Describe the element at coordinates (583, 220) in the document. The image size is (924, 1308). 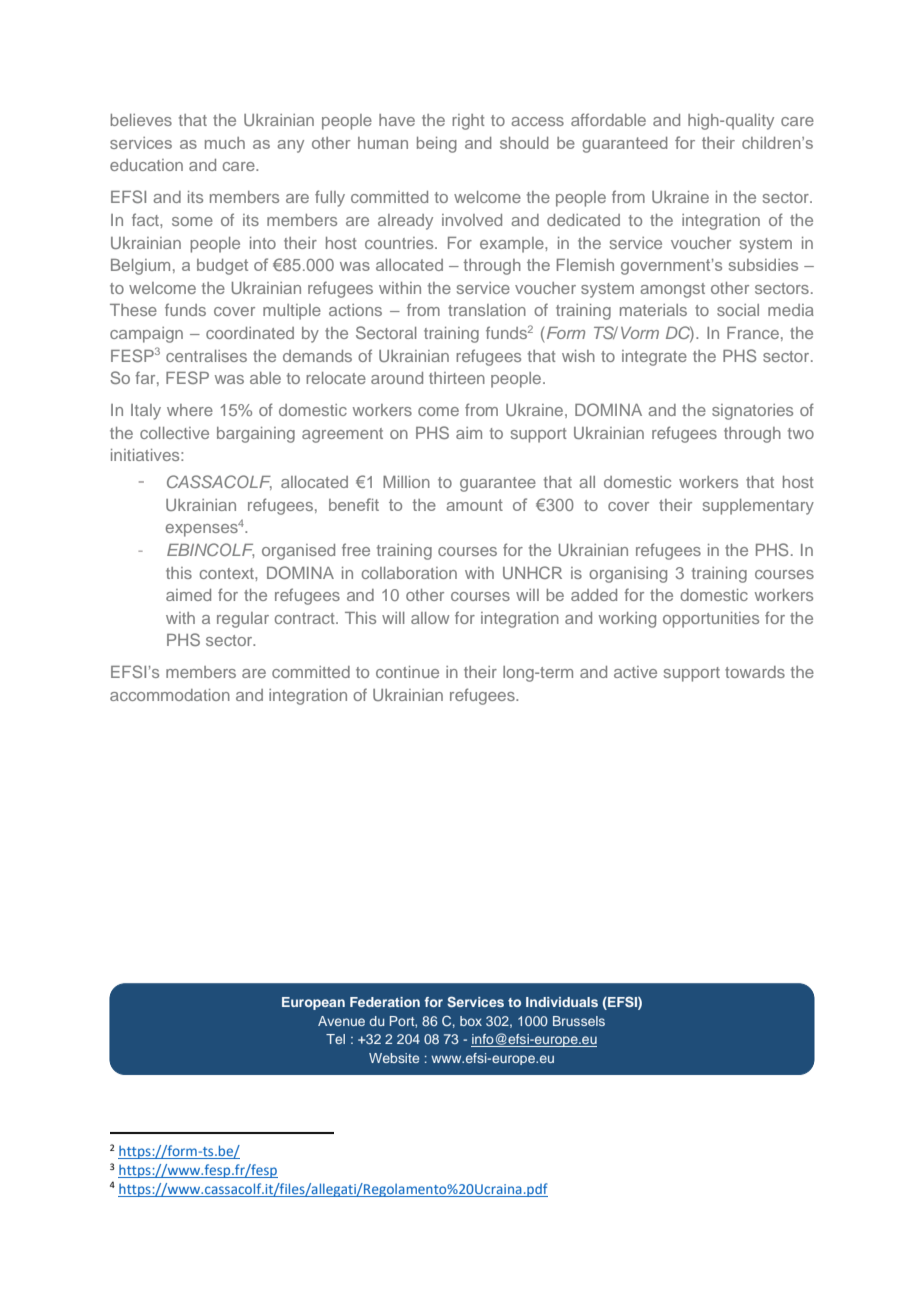
I see `dedicated` at that location.
